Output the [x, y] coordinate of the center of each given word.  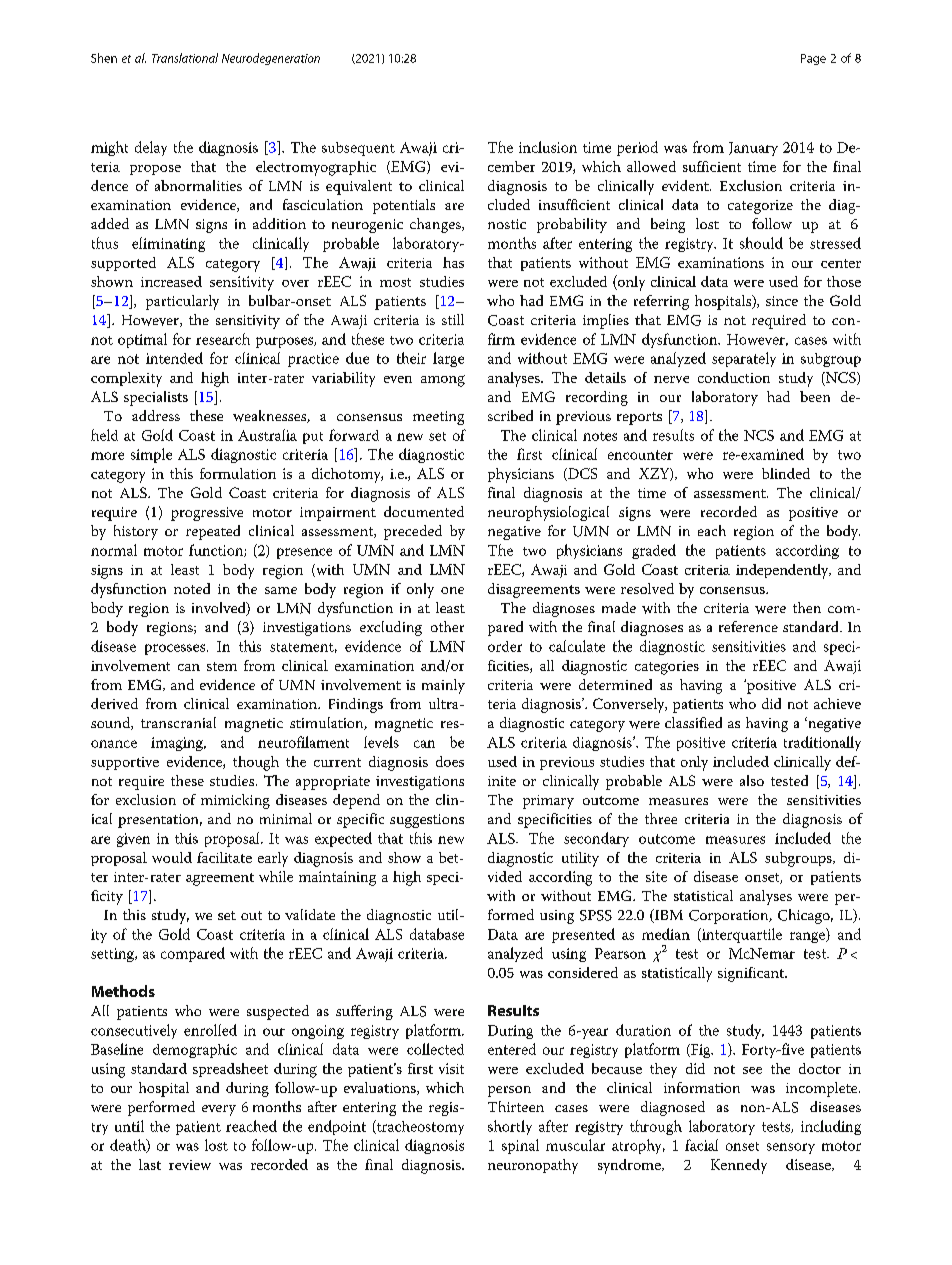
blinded [786, 473]
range [808, 937]
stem [222, 666]
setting [113, 955]
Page [813, 59]
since [782, 301]
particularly [182, 302]
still [453, 319]
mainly [443, 686]
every [219, 1110]
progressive [207, 514]
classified [693, 722]
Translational [185, 58]
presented [583, 935]
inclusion [548, 147]
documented [424, 511]
